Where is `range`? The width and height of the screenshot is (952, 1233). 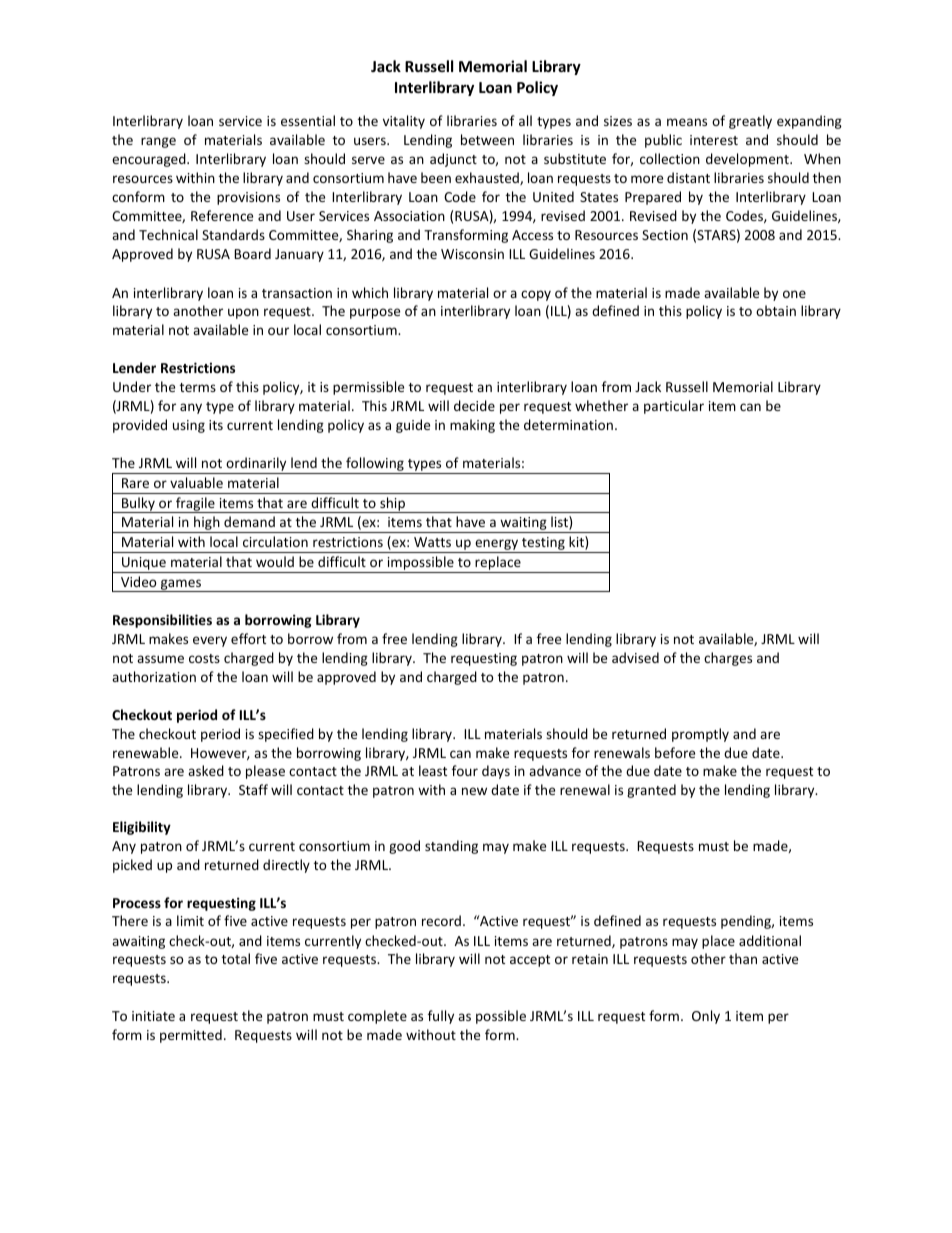 range is located at coordinates (158, 142).
